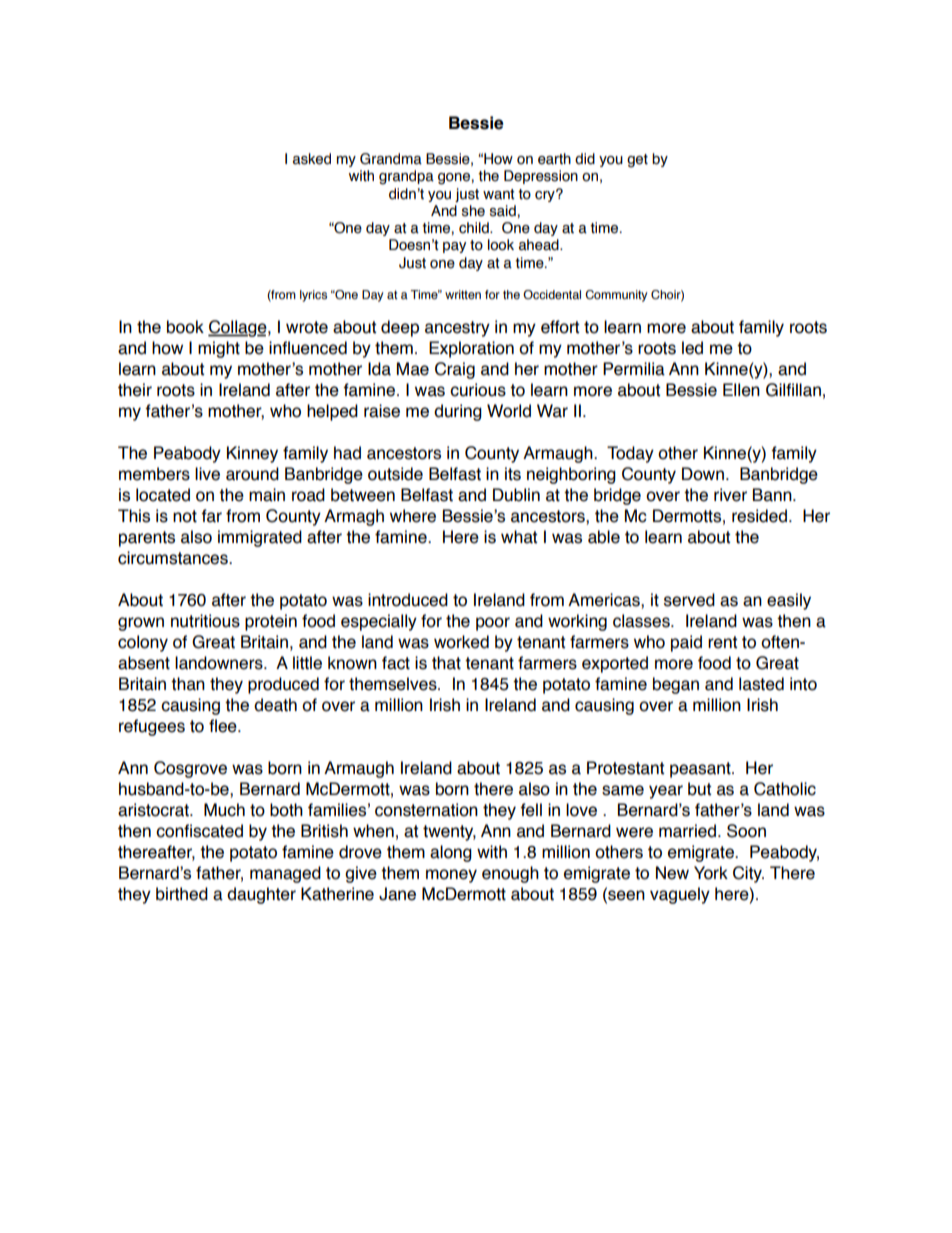  What do you see at coordinates (312, 159) in the image?
I see `asked` at bounding box center [312, 159].
